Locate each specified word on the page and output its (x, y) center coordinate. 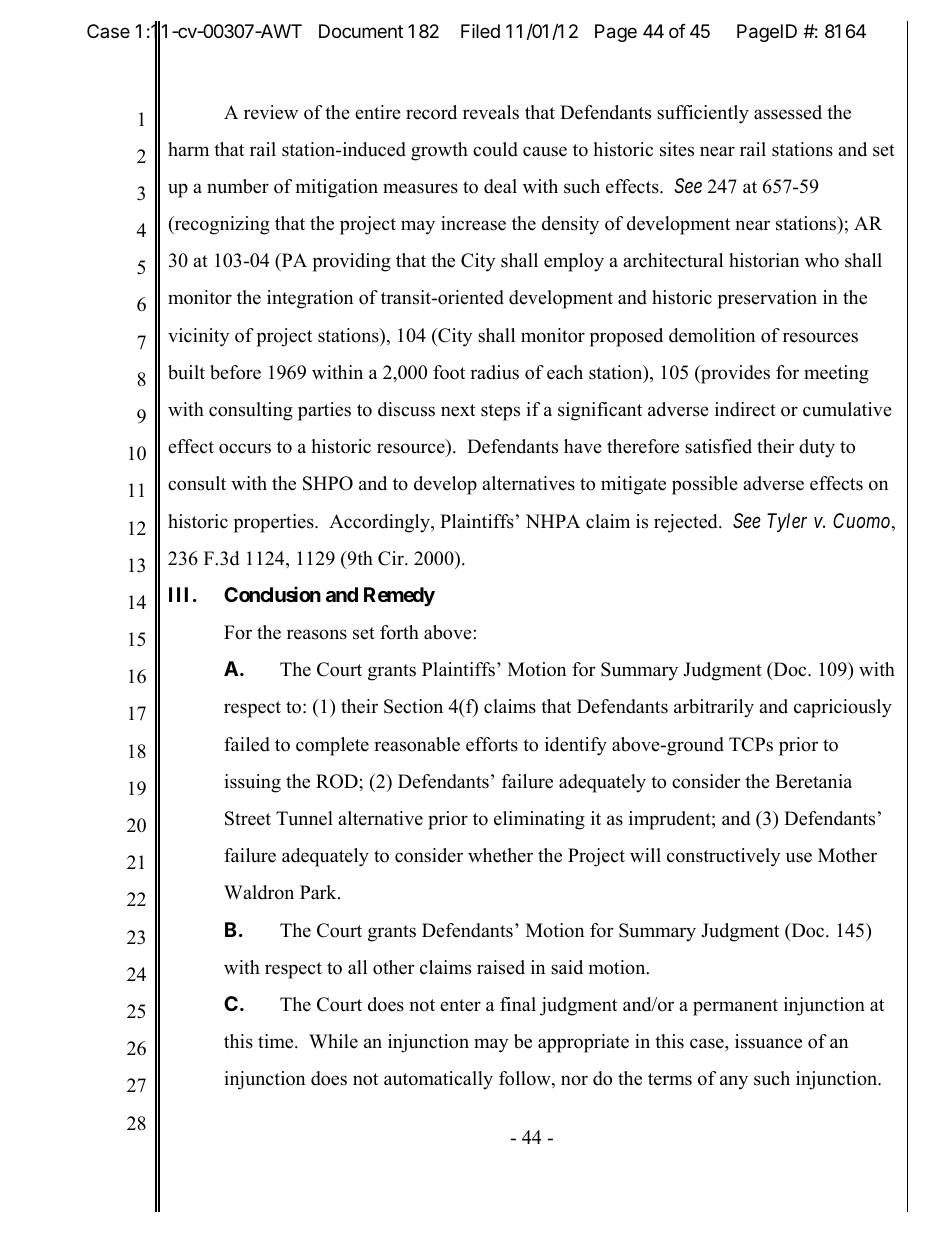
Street (248, 818)
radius (494, 372)
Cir (392, 558)
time (277, 1041)
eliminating (539, 820)
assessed (788, 112)
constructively (723, 857)
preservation (767, 299)
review (271, 112)
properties (275, 523)
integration (310, 299)
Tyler (787, 522)
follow (526, 1079)
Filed (480, 31)
